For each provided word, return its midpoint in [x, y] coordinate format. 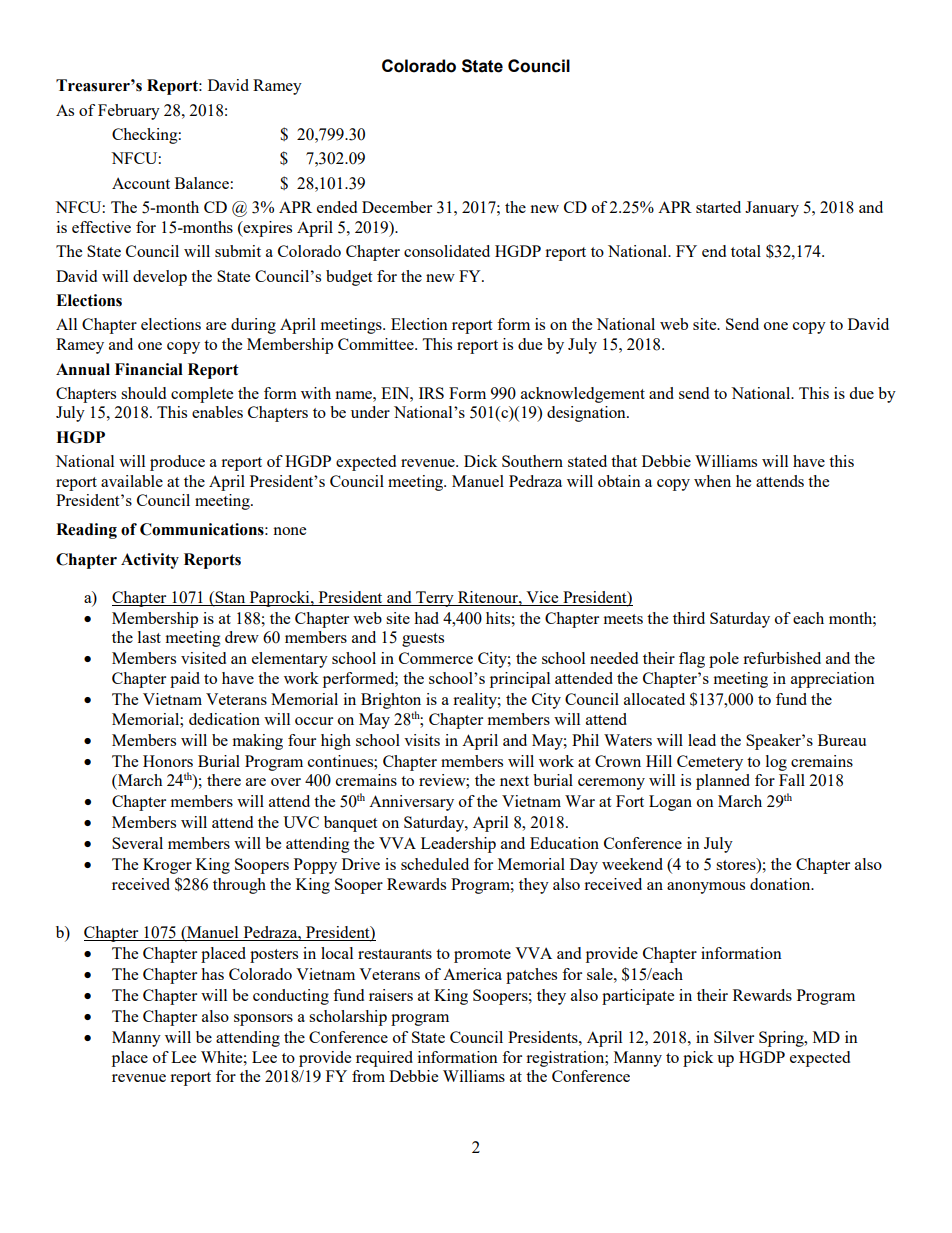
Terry [435, 599]
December [397, 207]
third [689, 618]
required [384, 1059]
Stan [230, 598]
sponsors [263, 1020]
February [129, 112]
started [718, 207]
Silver [734, 1037]
